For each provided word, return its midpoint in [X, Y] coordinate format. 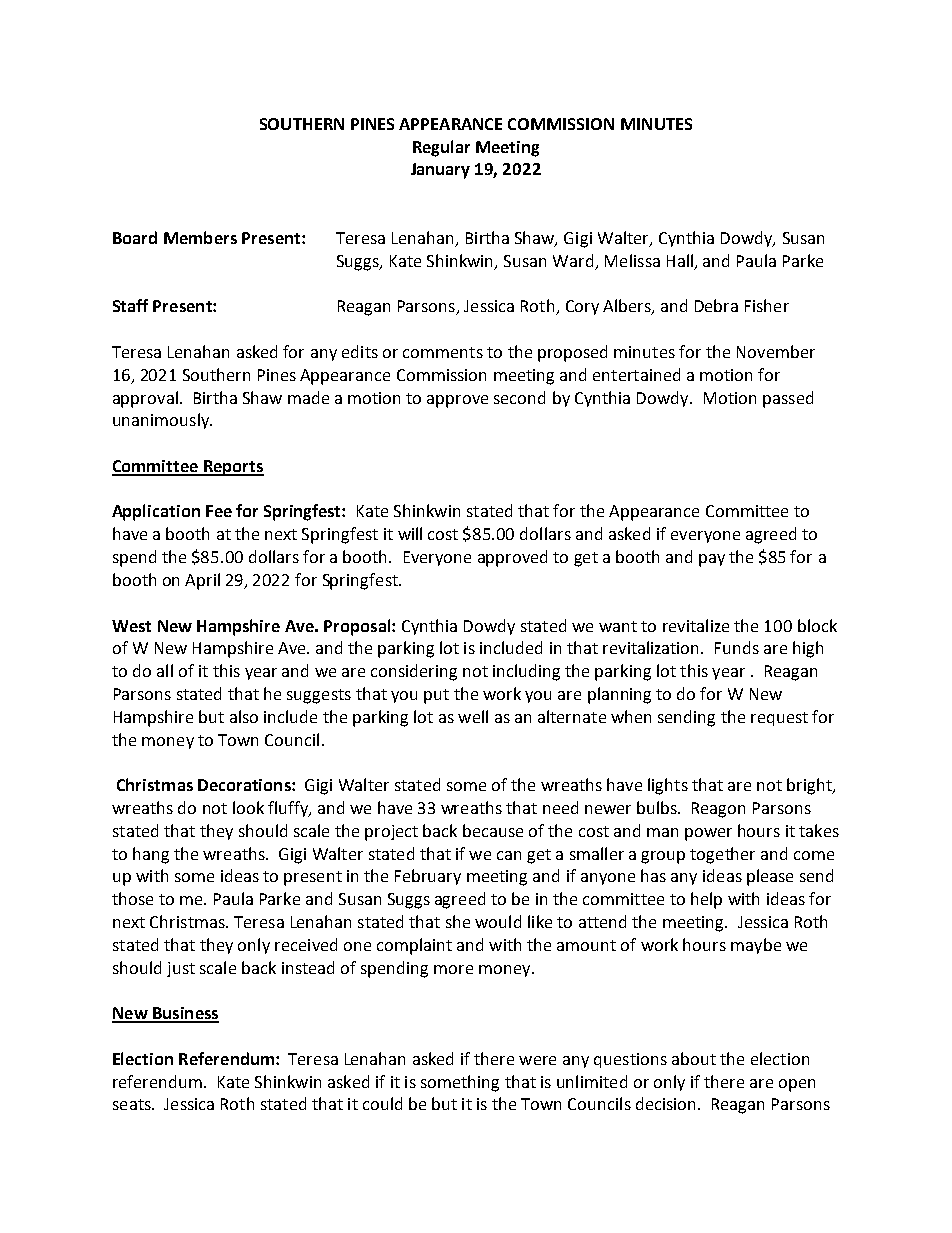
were [537, 1060]
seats [133, 1104]
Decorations [245, 785]
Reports [233, 468]
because [493, 830]
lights [668, 786]
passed [788, 399]
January [440, 171]
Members [200, 237]
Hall [680, 260]
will [410, 533]
